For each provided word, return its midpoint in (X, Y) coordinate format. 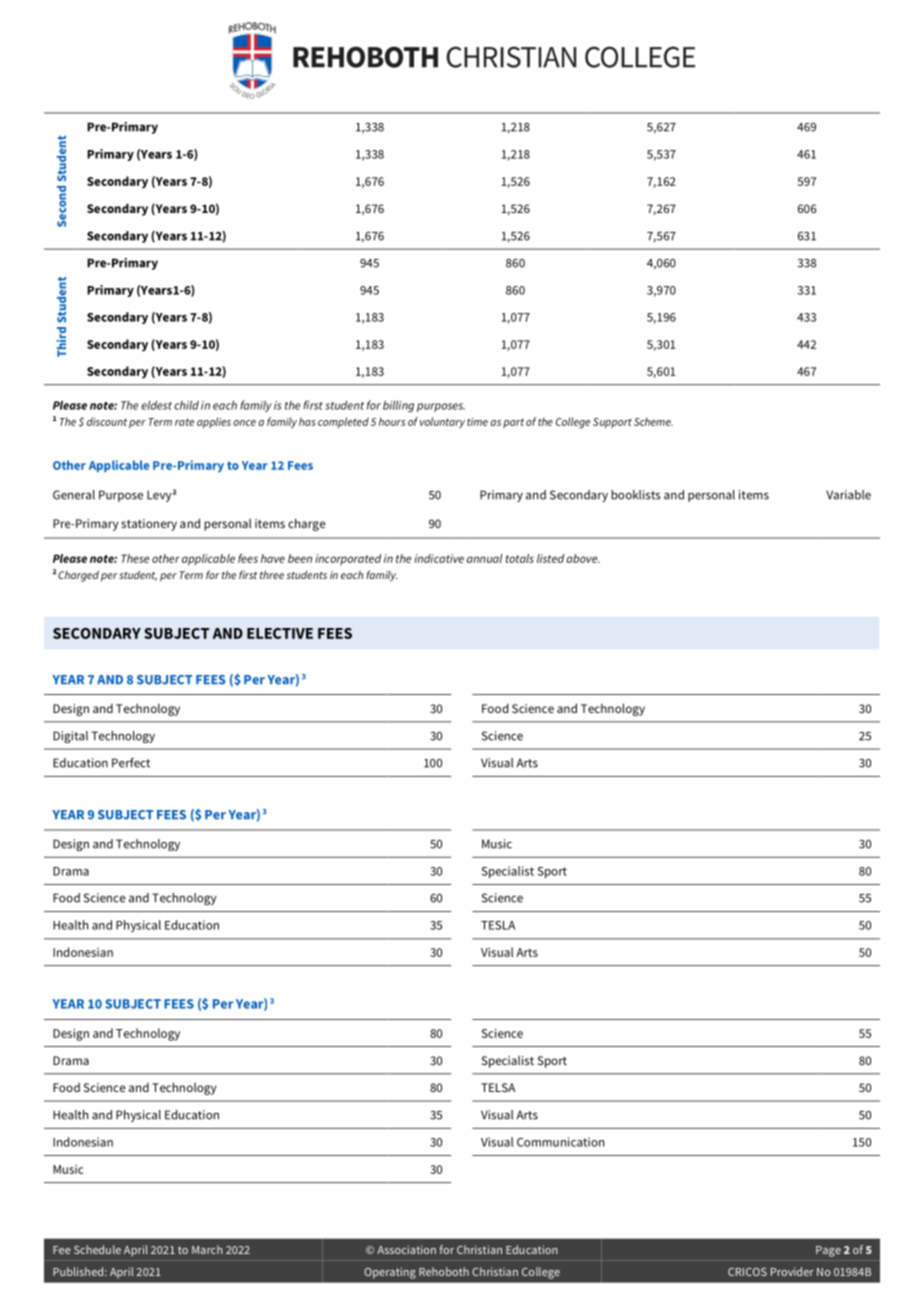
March (207, 1249)
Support (612, 423)
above (583, 558)
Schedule (97, 1249)
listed (550, 558)
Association (406, 1249)
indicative (439, 558)
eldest (156, 405)
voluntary (442, 422)
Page (828, 1251)
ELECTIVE (280, 633)
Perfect (131, 763)
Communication (560, 1142)
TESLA (498, 925)
